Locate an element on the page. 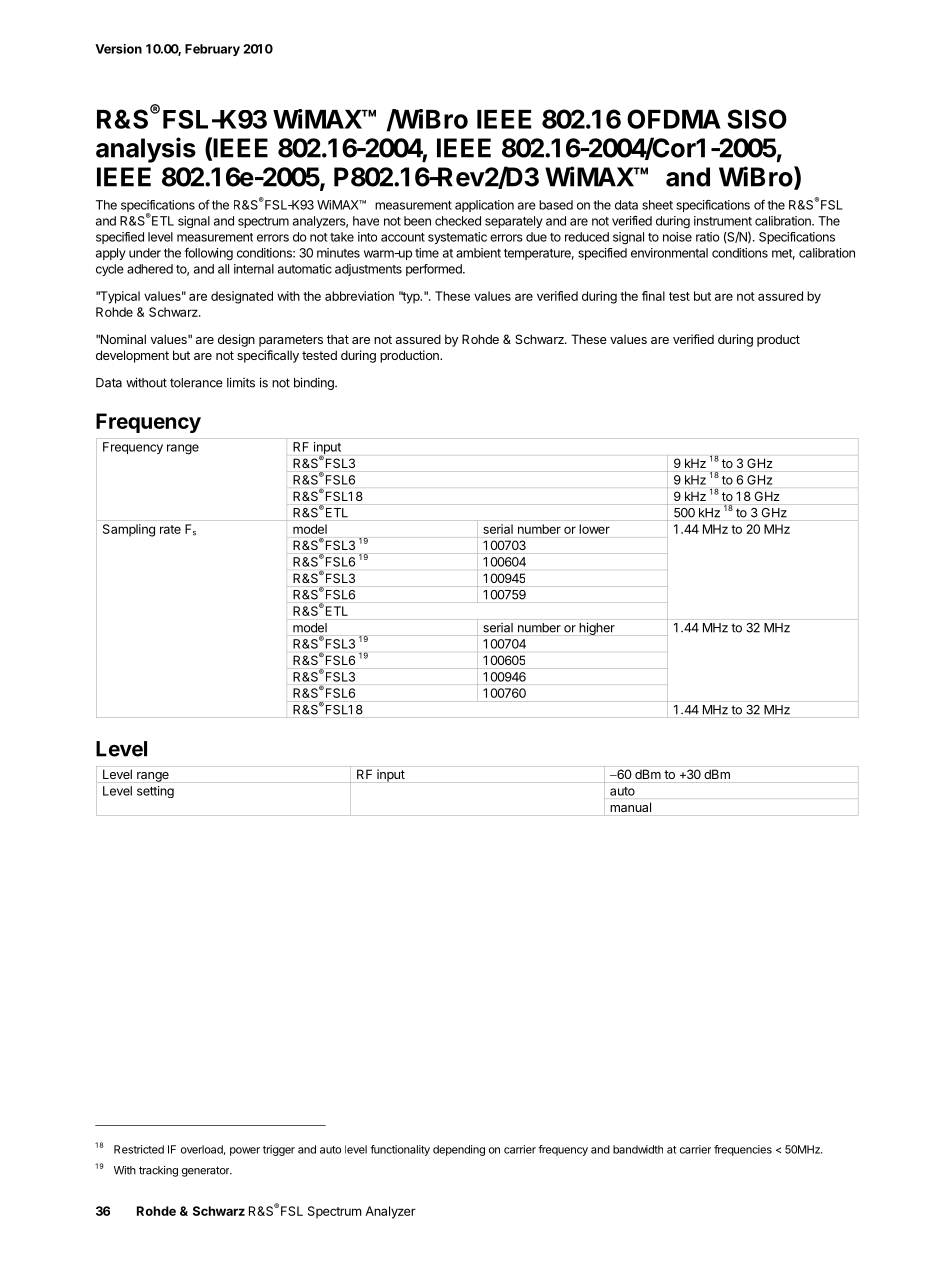 Image resolution: width=952 pixels, height=1271 pixels. functionality is located at coordinates (400, 1150).
